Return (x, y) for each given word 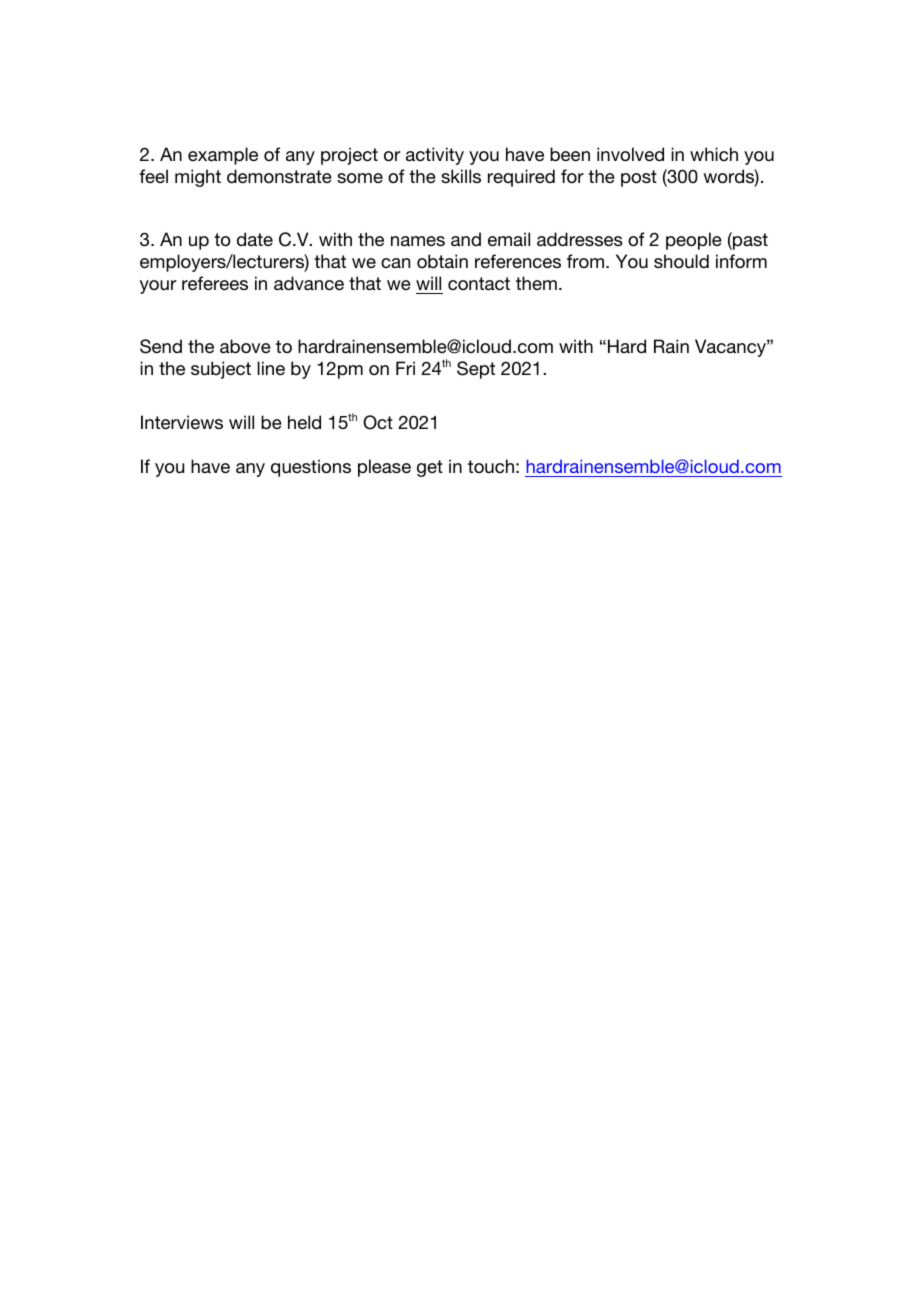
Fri (405, 368)
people (694, 241)
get (430, 468)
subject (221, 370)
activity (435, 156)
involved (630, 154)
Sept (476, 370)
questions (311, 468)
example (223, 156)
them (536, 283)
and (466, 239)
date (255, 239)
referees (215, 283)
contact (479, 283)
